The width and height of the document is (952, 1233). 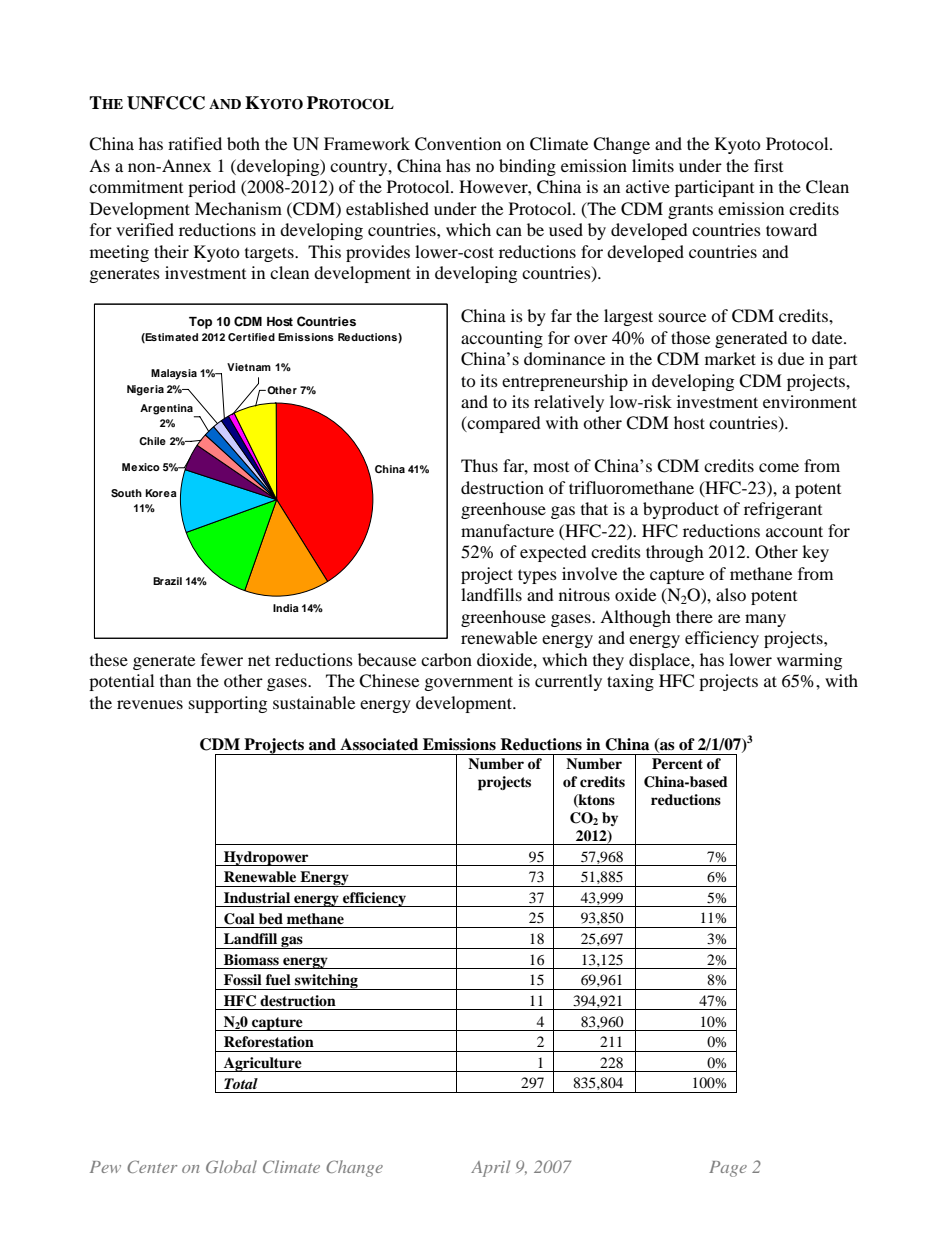 What do you see at coordinates (765, 620) in the document?
I see `many` at bounding box center [765, 620].
